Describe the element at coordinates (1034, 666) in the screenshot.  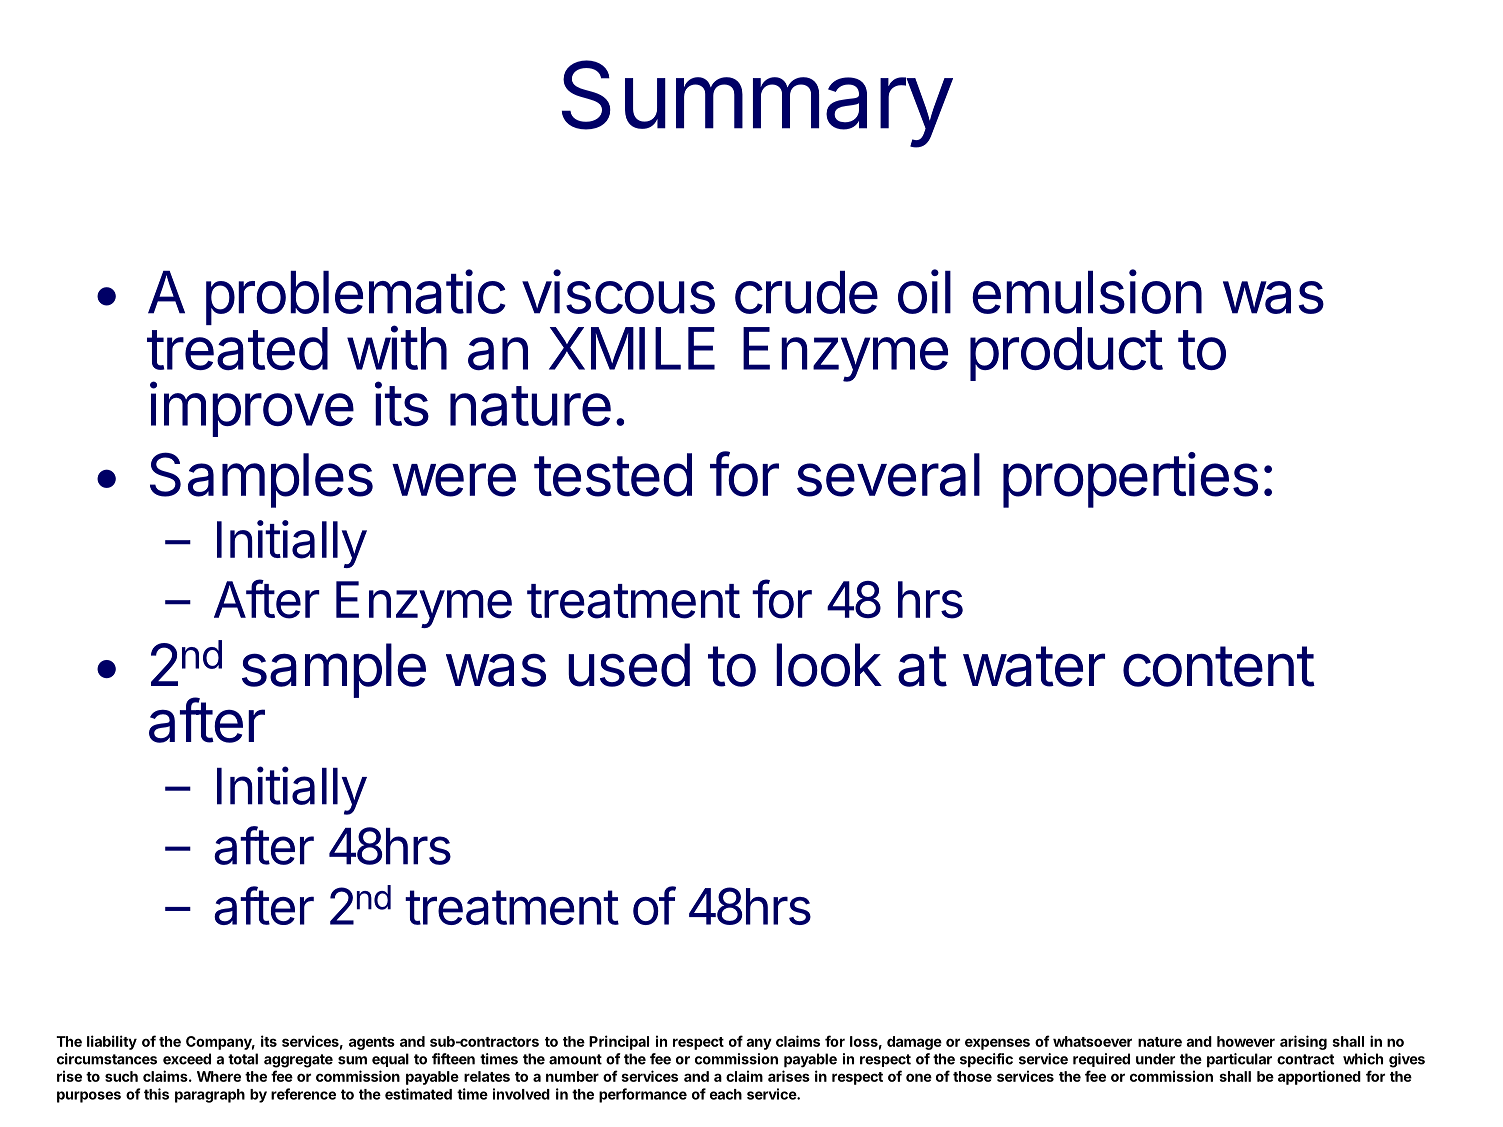
I see `water` at that location.
